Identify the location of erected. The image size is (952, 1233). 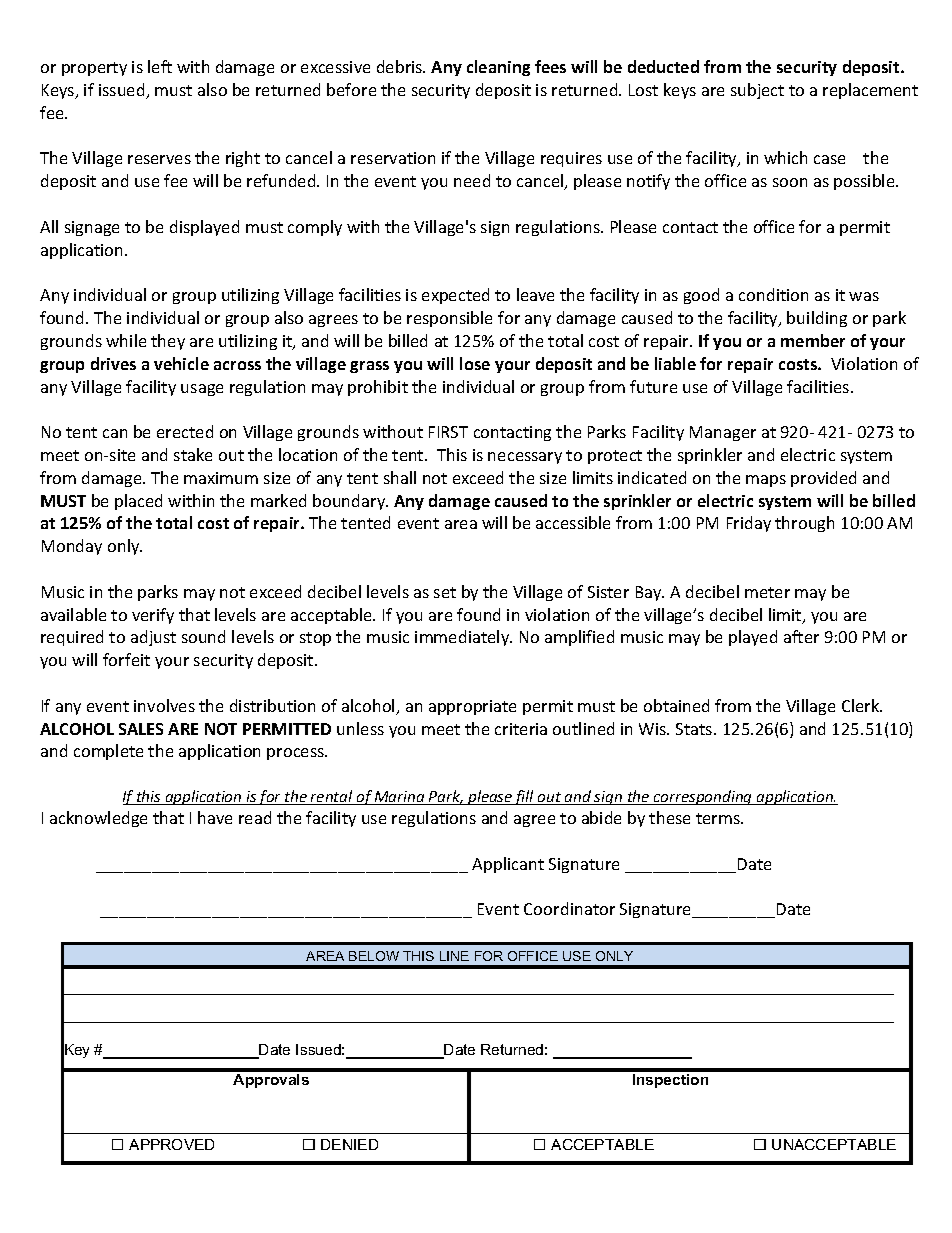
(185, 431).
